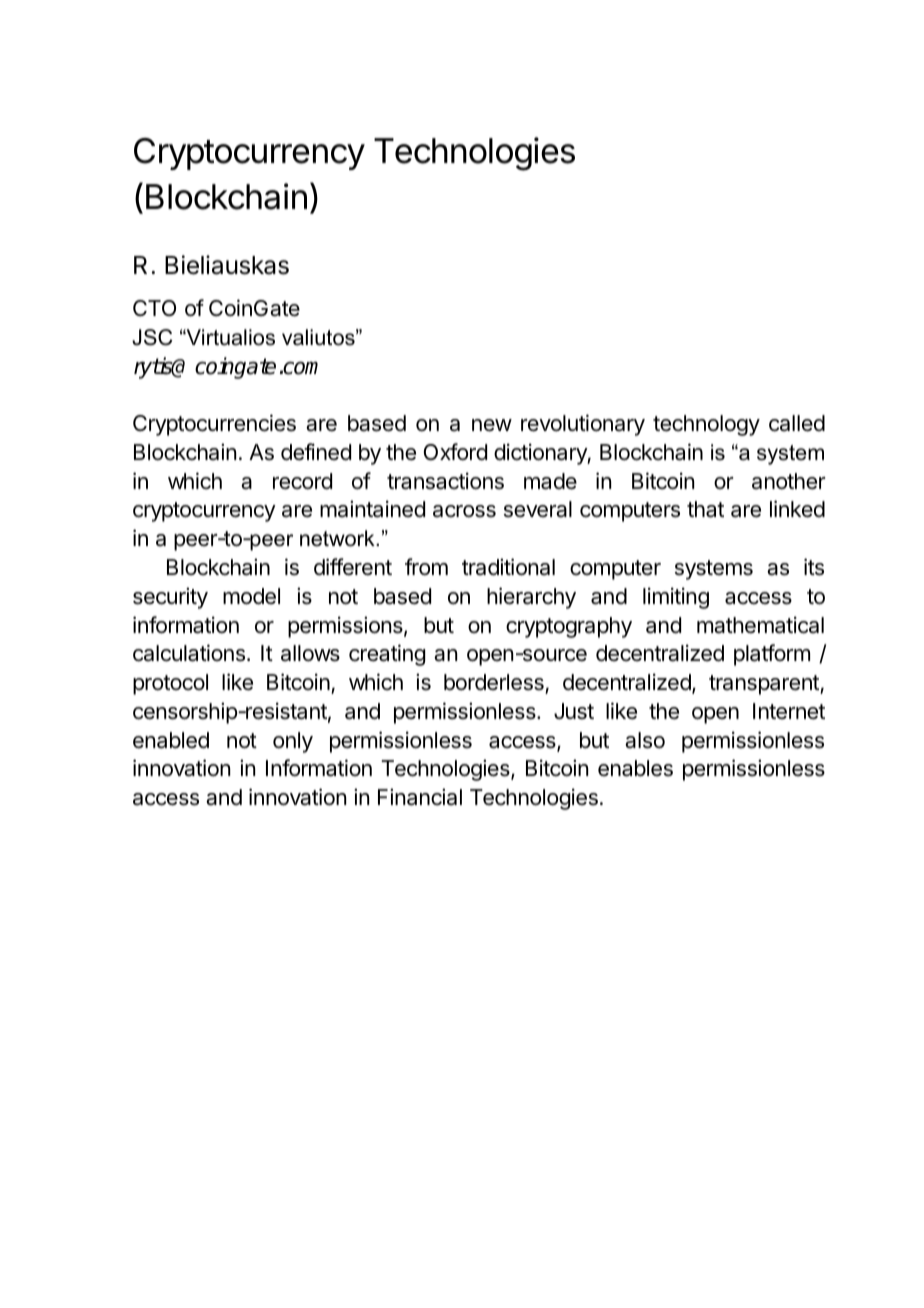 This document has width=924, height=1308. Describe the element at coordinates (814, 567) in the document. I see `its` at that location.
